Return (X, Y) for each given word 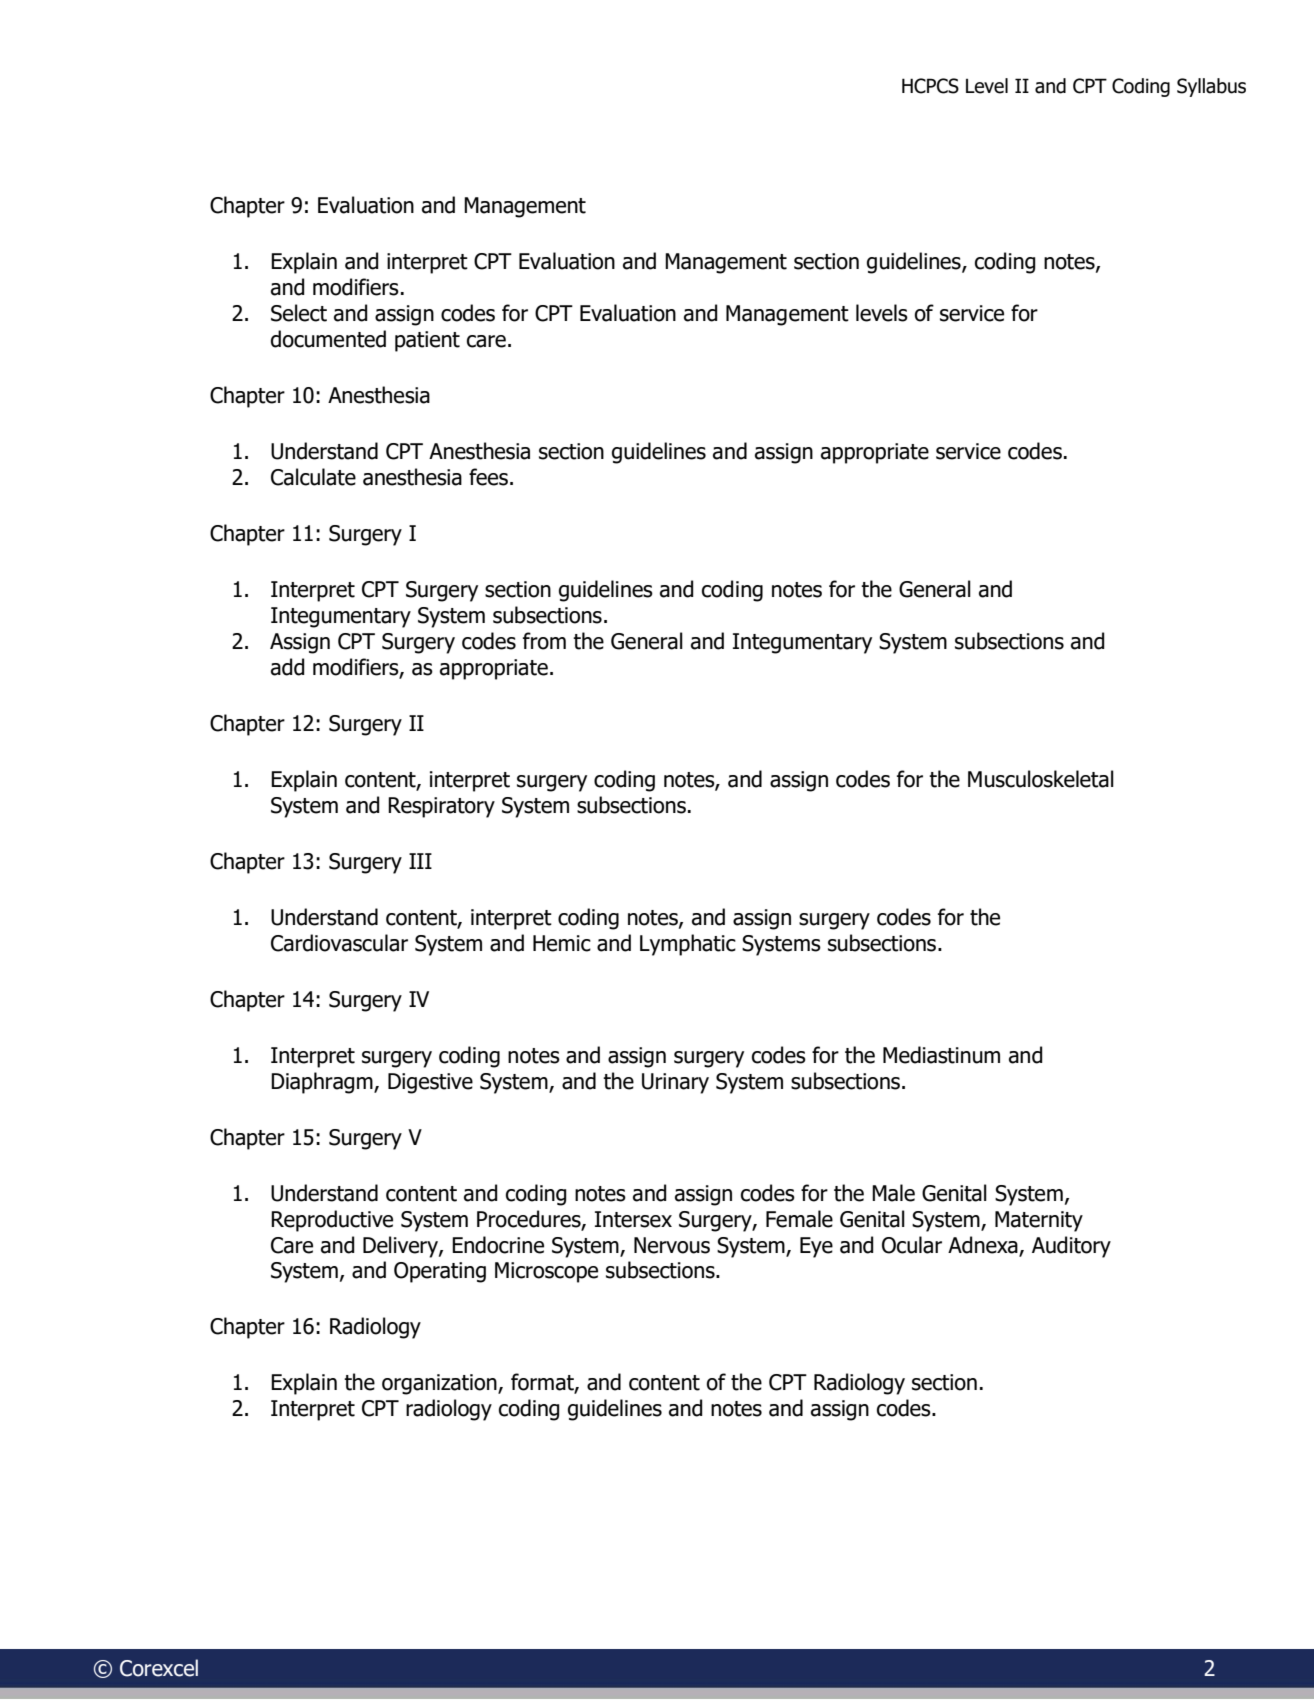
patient (427, 341)
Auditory (1071, 1247)
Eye (816, 1247)
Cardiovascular (339, 943)
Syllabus (1211, 87)
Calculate (313, 477)
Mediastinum (941, 1055)
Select (299, 313)
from (544, 641)
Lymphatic (688, 945)
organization (440, 1384)
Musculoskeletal (1041, 779)
